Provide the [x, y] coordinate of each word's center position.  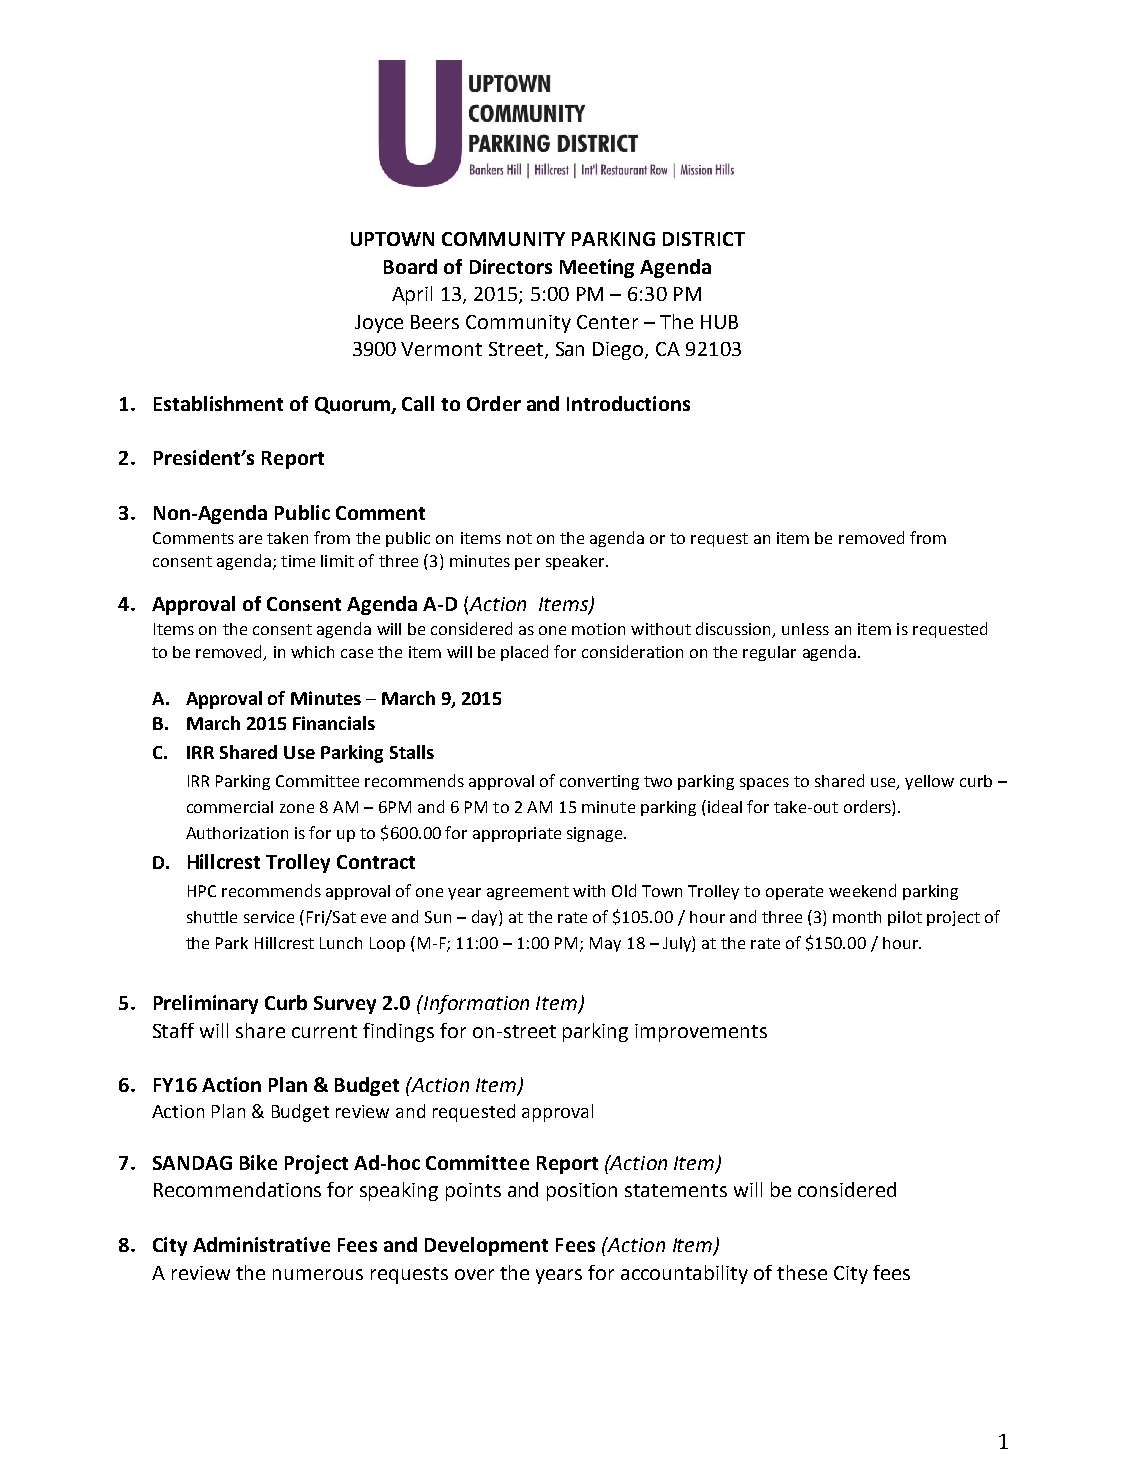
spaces [764, 784]
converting [599, 782]
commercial [230, 807]
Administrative [261, 1244]
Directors [511, 266]
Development [486, 1246]
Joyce [379, 324]
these [802, 1272]
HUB [719, 322]
